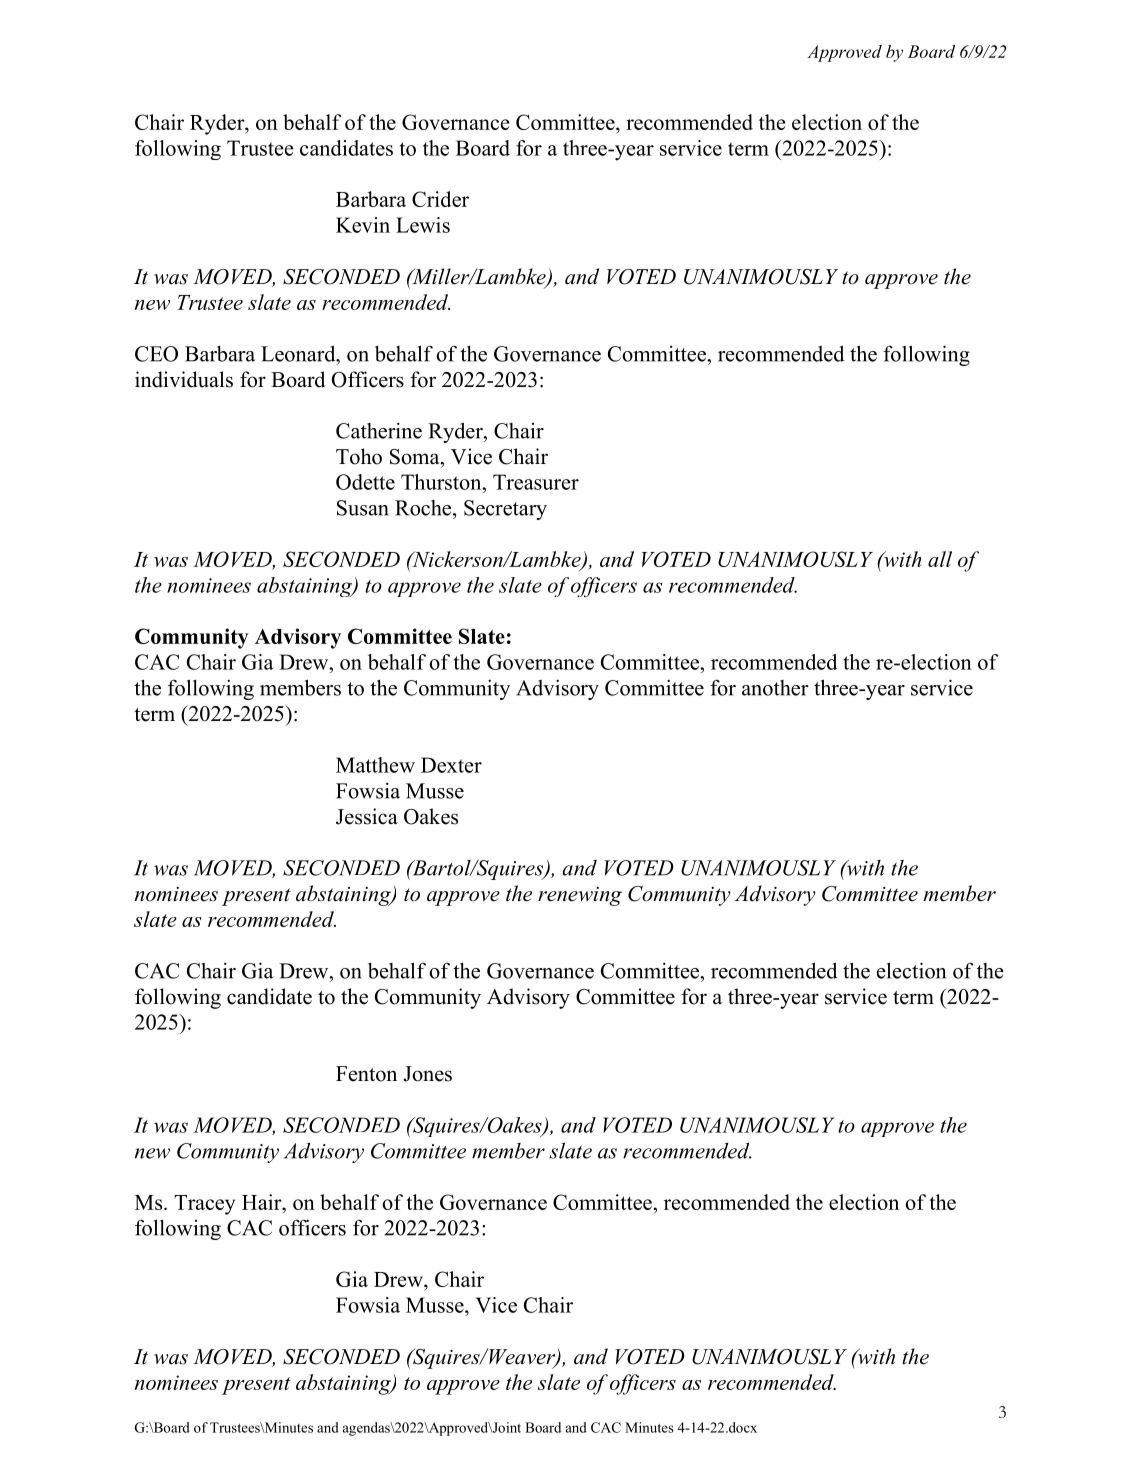 This image has height=1476, width=1141. I want to click on Jones, so click(427, 1074).
